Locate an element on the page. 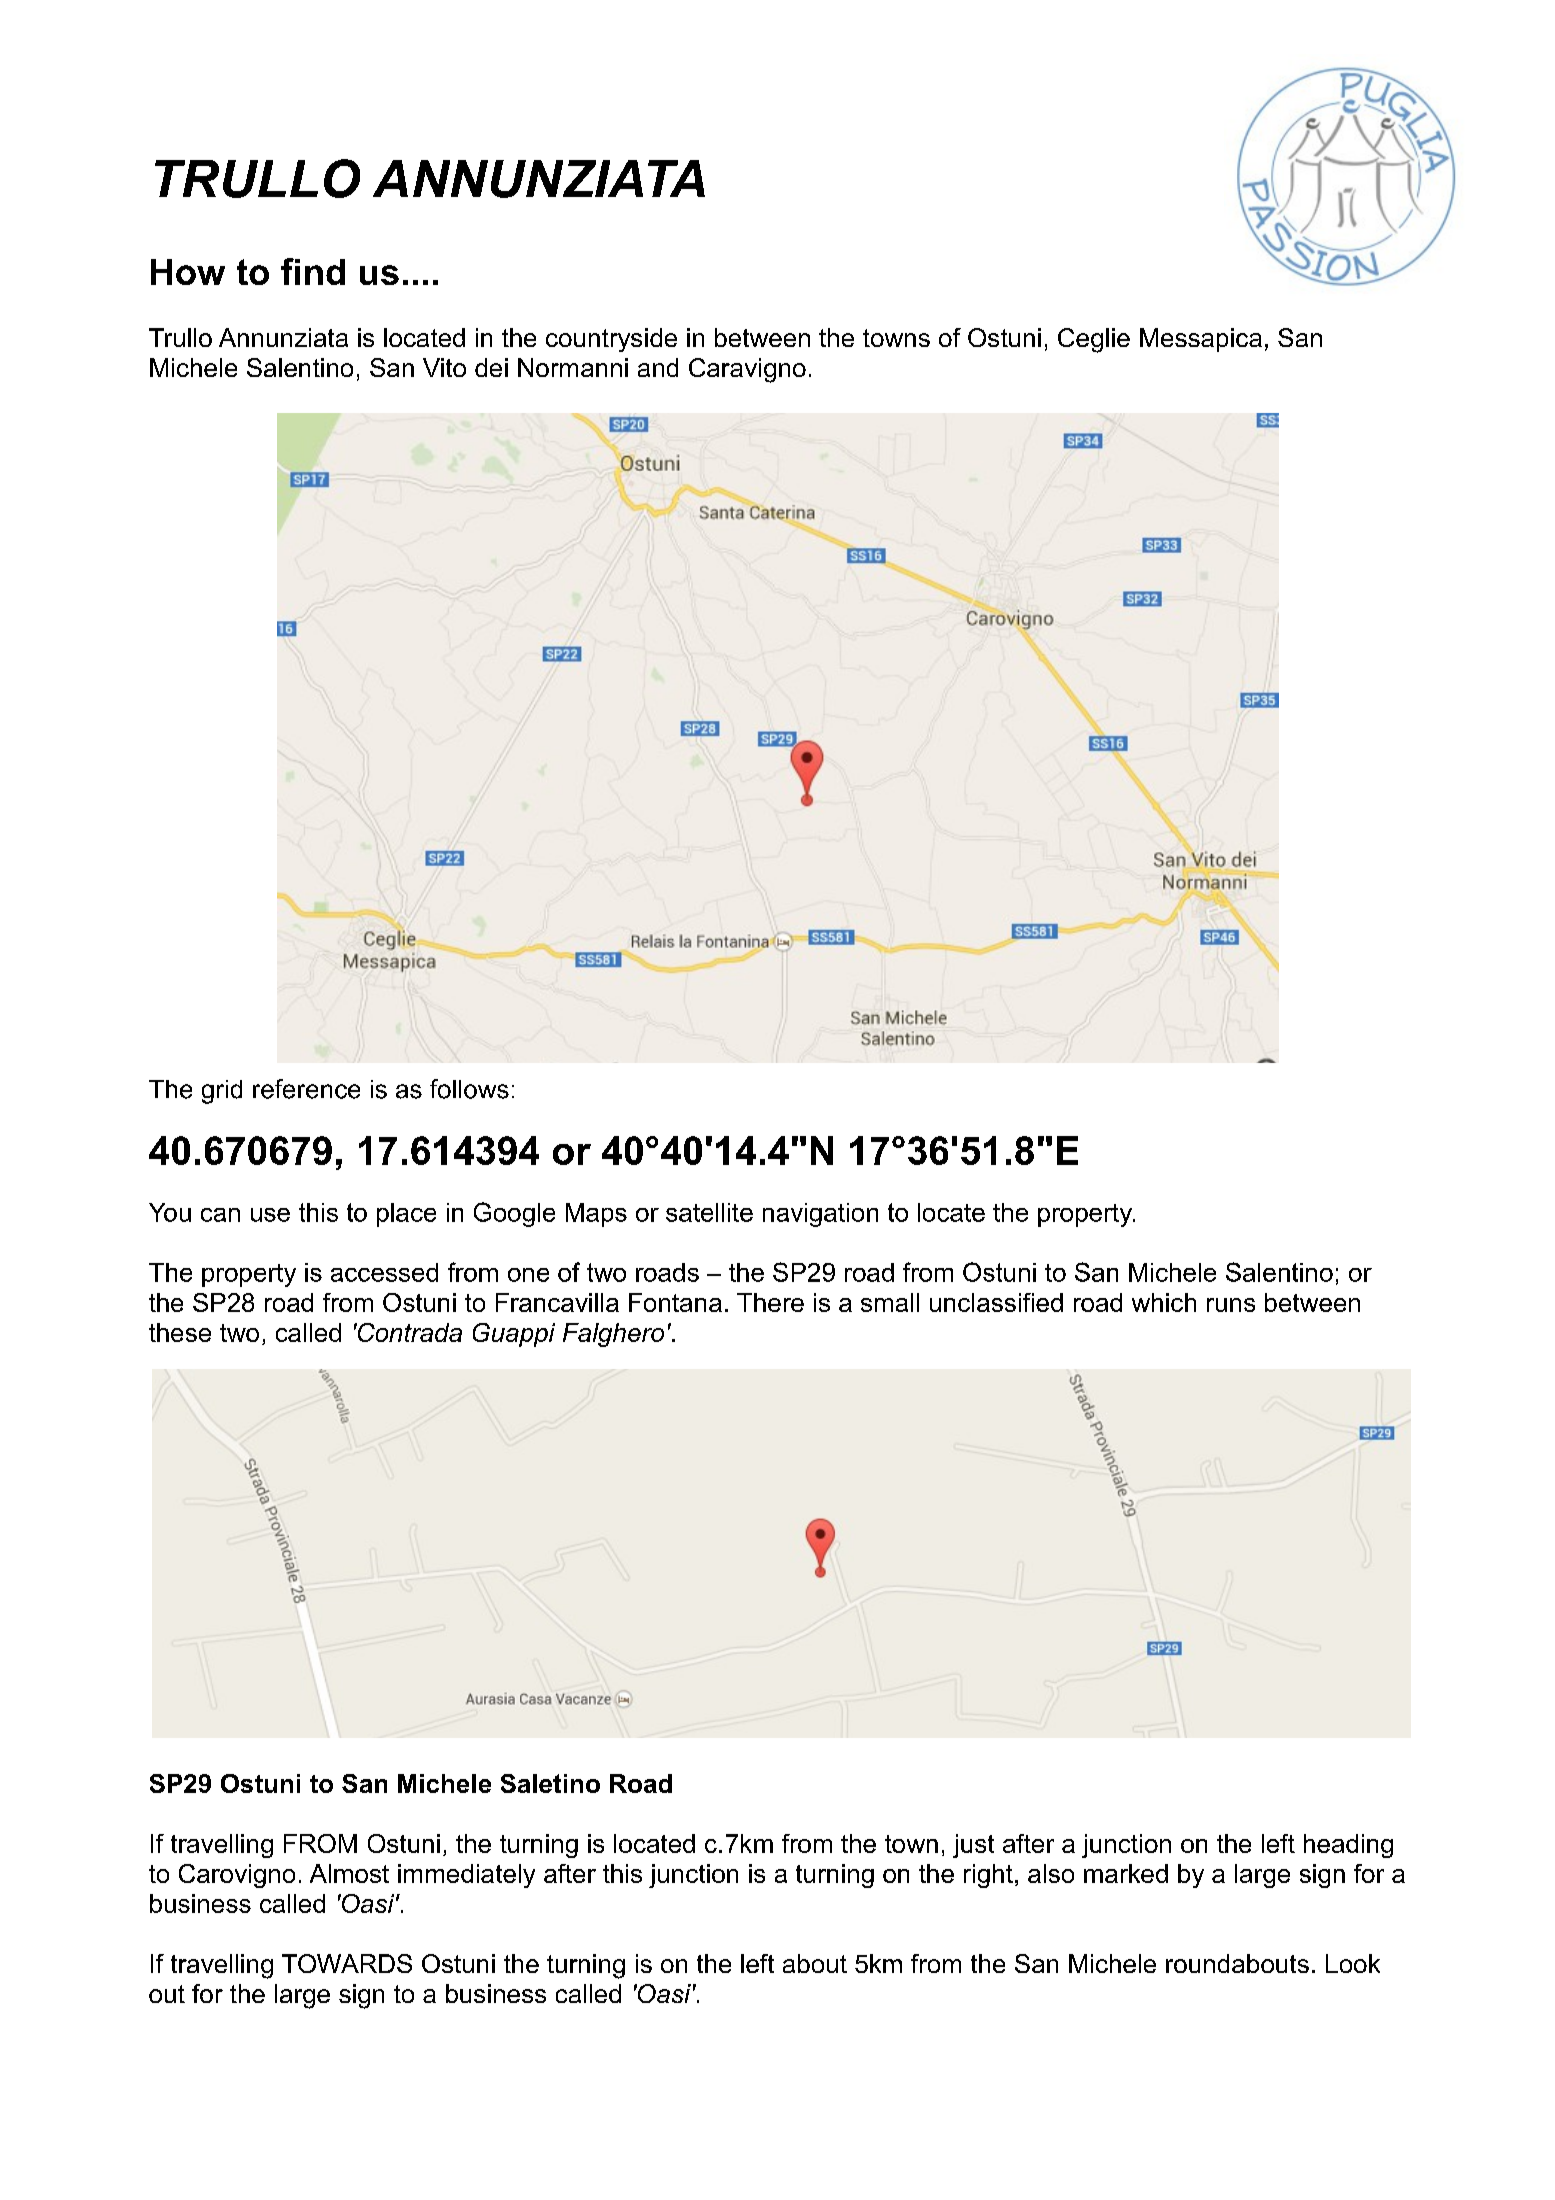  Almost is located at coordinates (349, 1873).
